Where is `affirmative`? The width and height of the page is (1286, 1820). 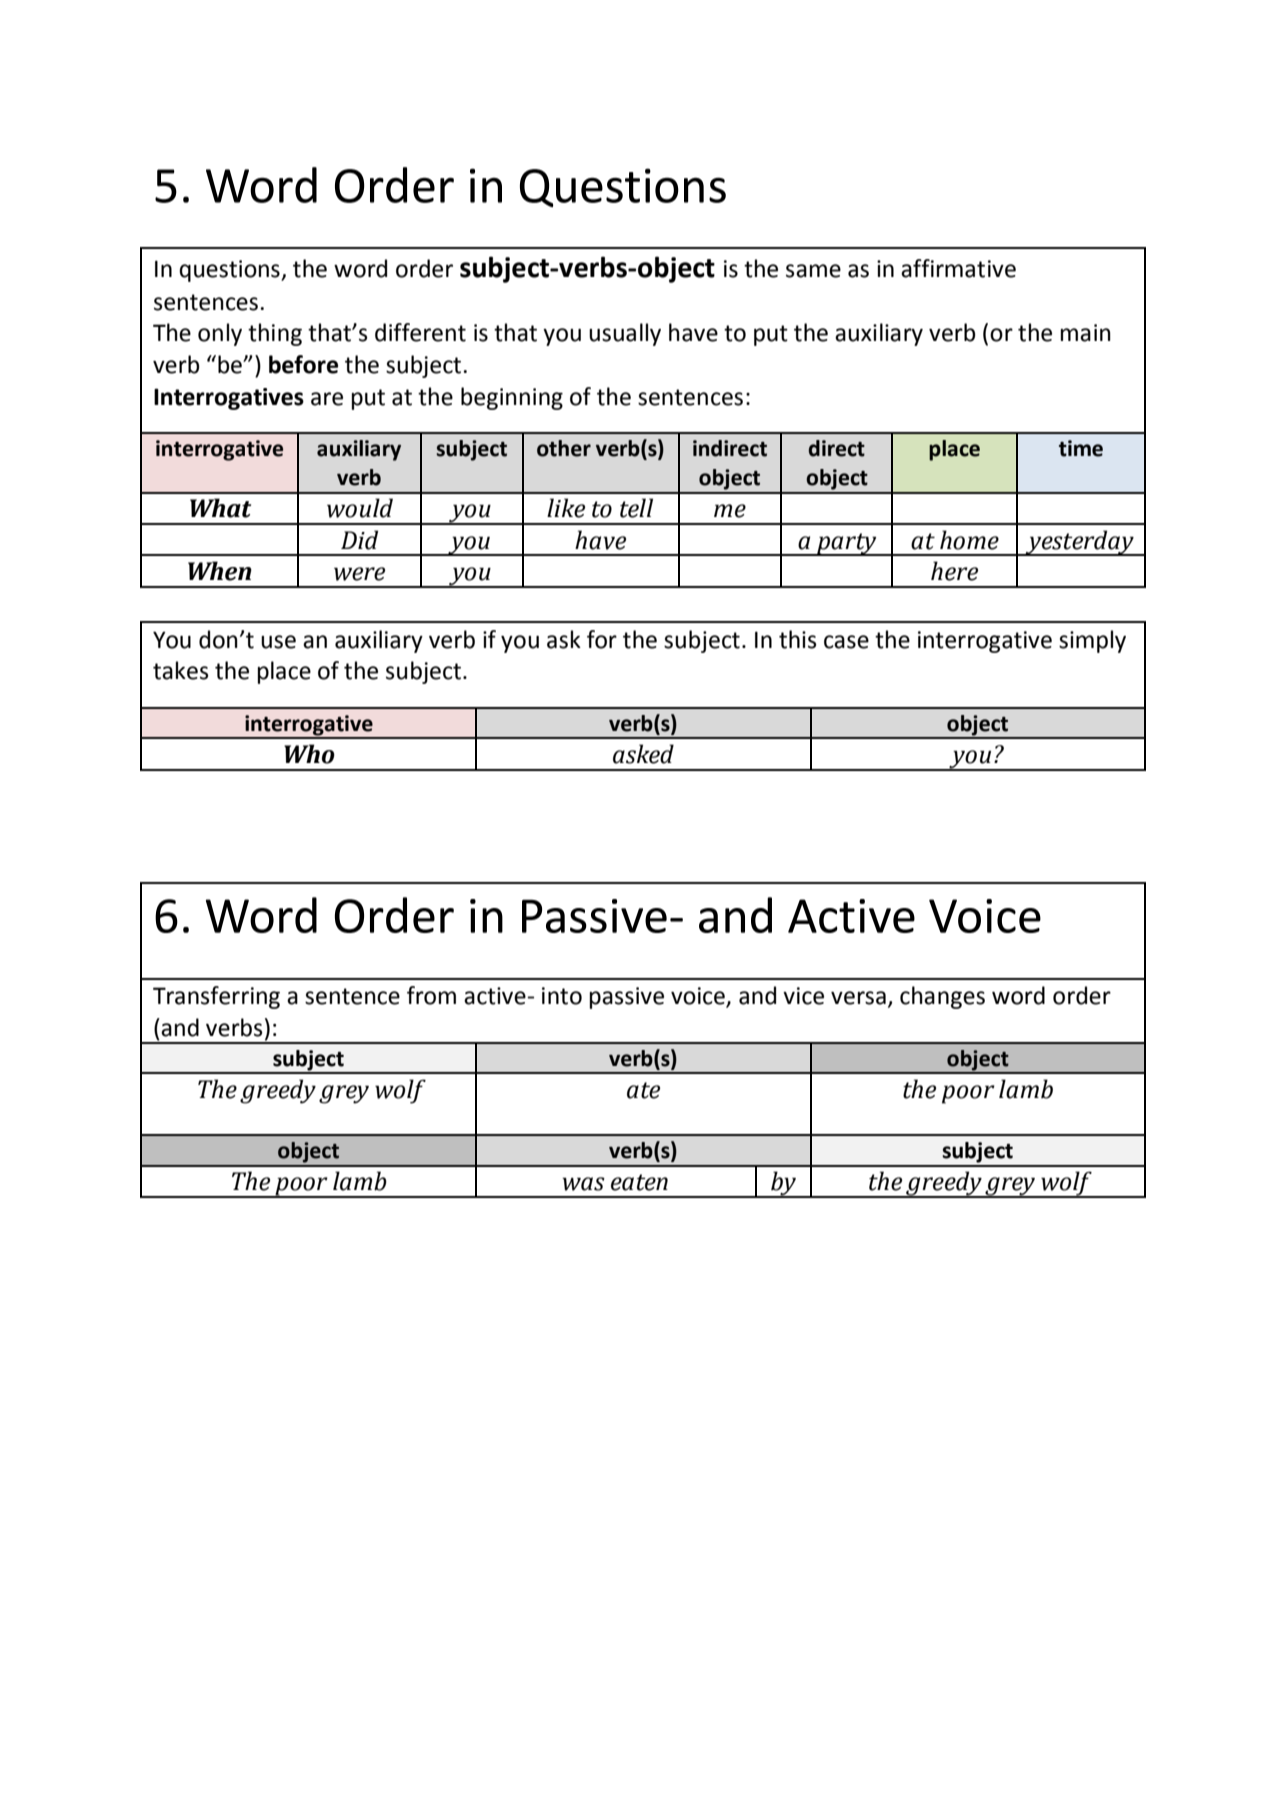 affirmative is located at coordinates (958, 268).
